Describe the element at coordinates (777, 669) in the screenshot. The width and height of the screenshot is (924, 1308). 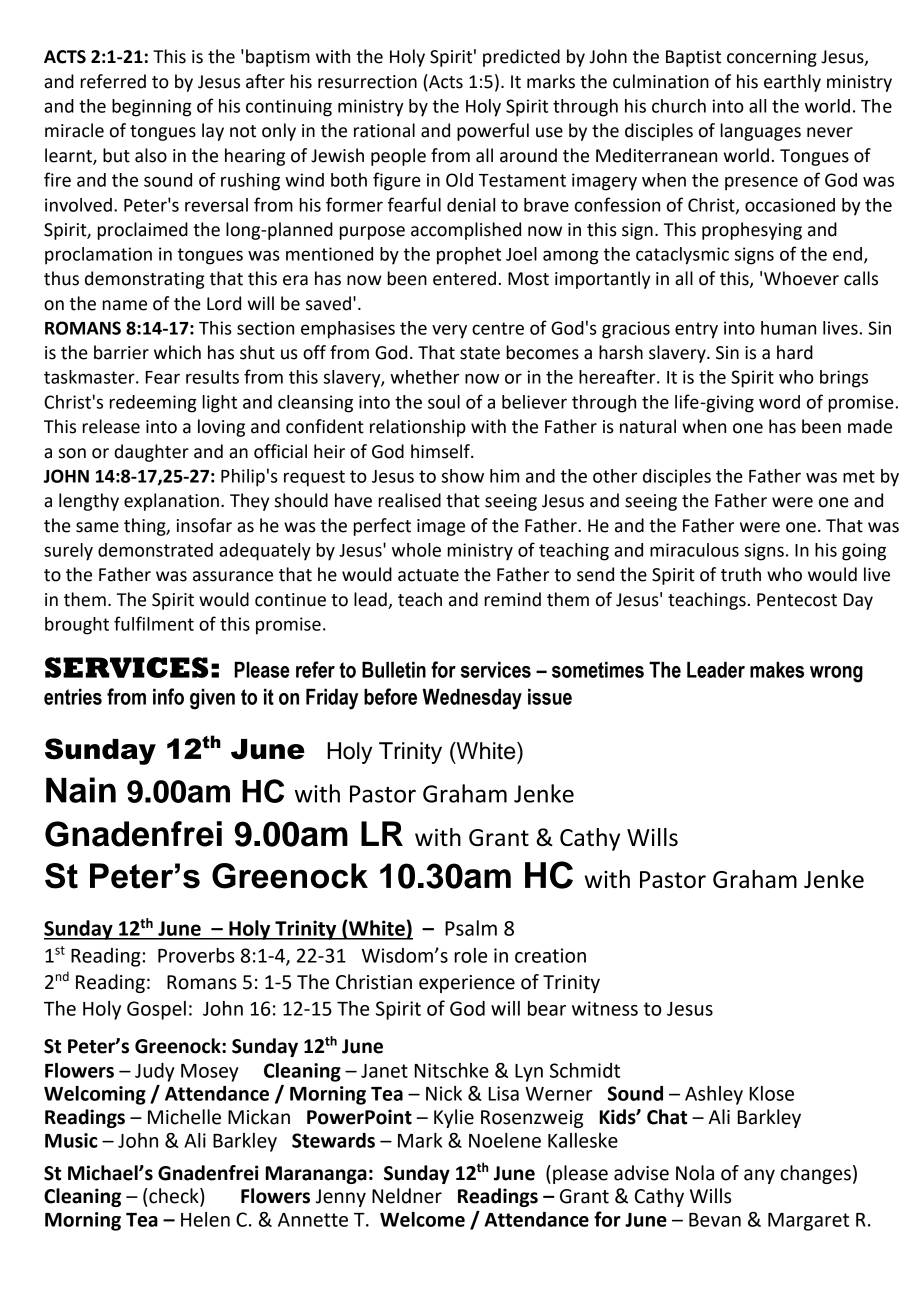
I see `makes` at that location.
